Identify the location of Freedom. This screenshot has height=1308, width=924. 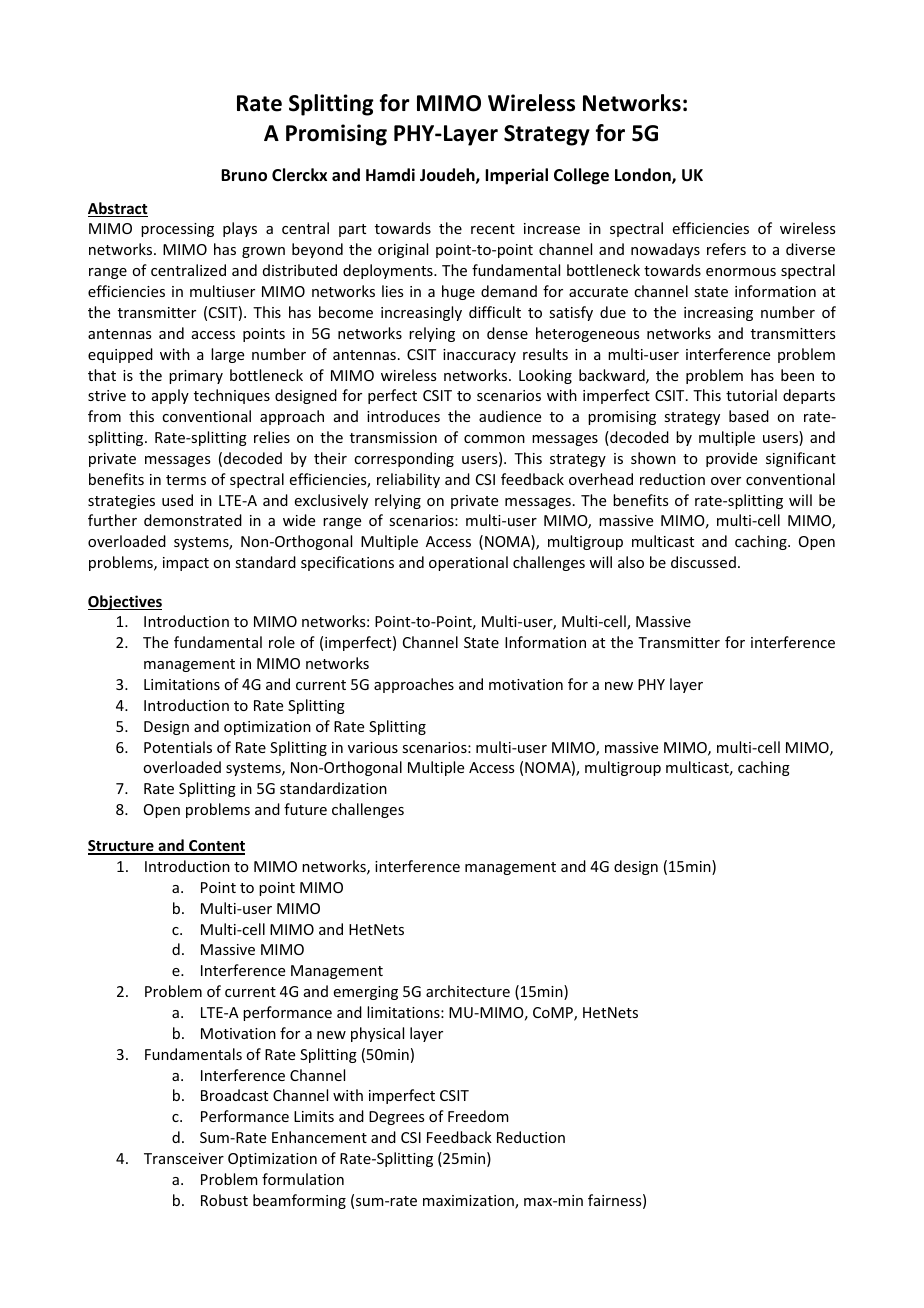
(478, 1116).
